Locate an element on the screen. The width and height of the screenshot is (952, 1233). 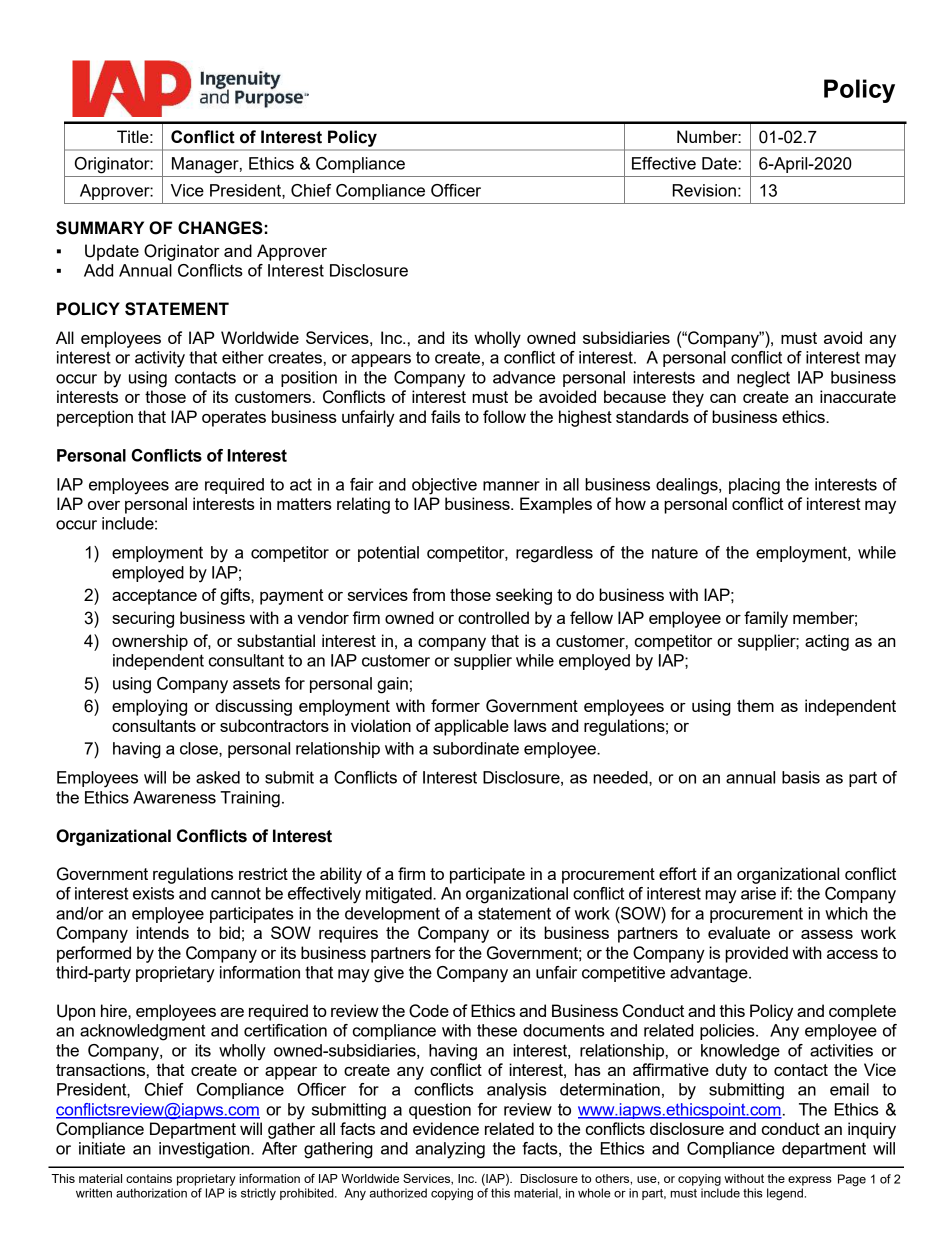
former is located at coordinates (455, 705).
